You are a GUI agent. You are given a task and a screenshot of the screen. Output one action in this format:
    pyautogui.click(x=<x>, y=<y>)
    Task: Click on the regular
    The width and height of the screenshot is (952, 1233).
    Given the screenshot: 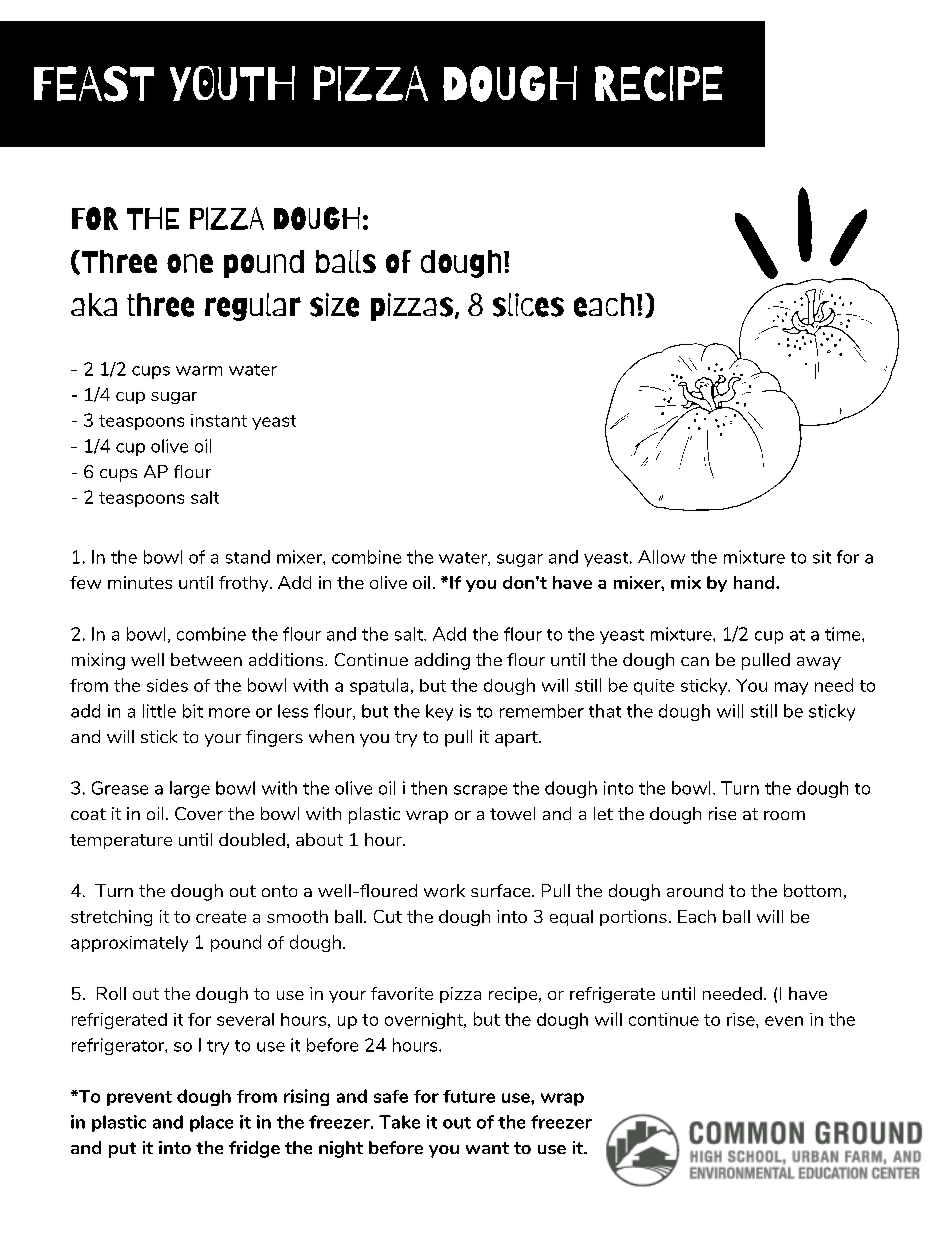 What is the action you would take?
    pyautogui.click(x=253, y=307)
